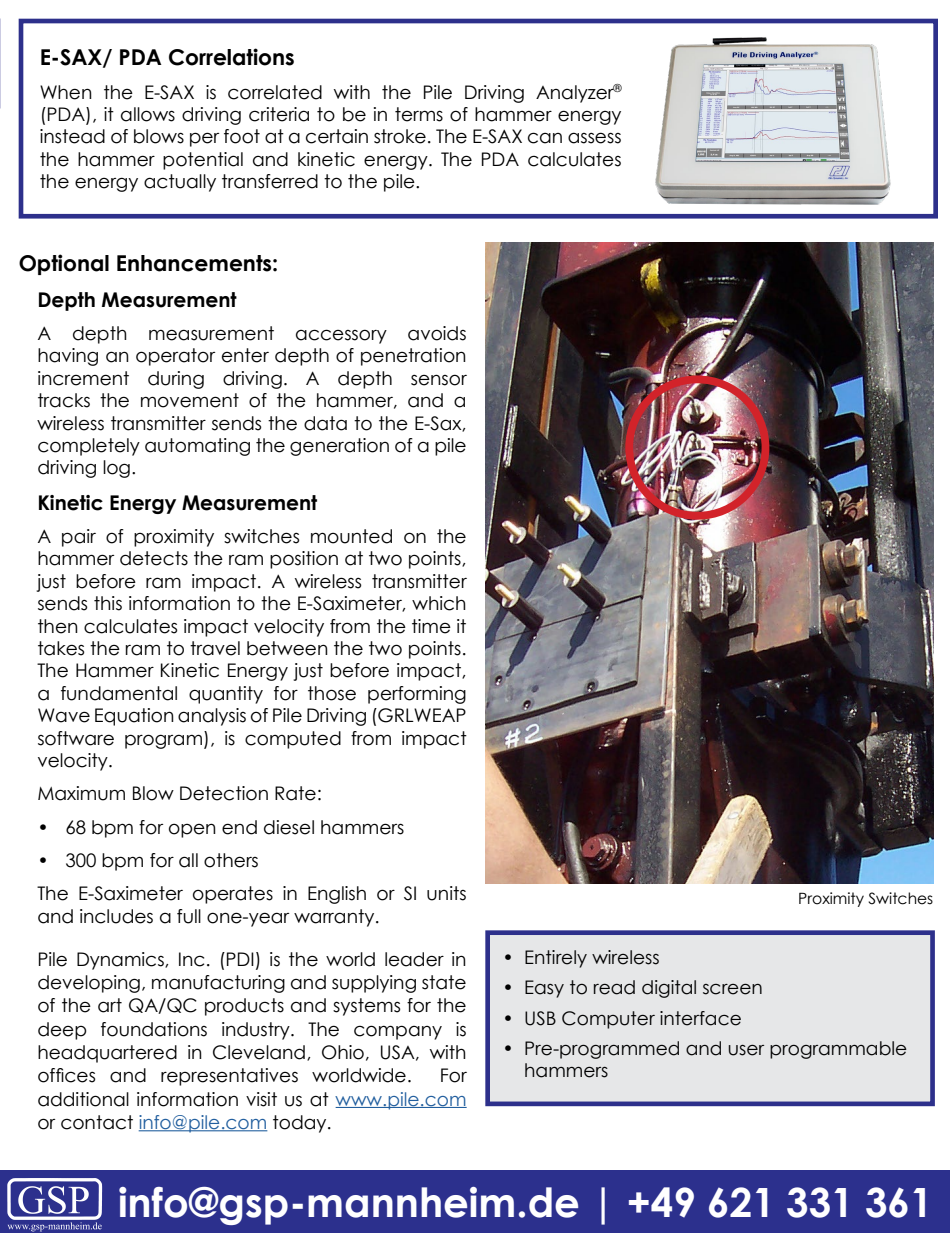 This image has width=952, height=1233. Describe the element at coordinates (419, 114) in the image. I see `terms` at that location.
